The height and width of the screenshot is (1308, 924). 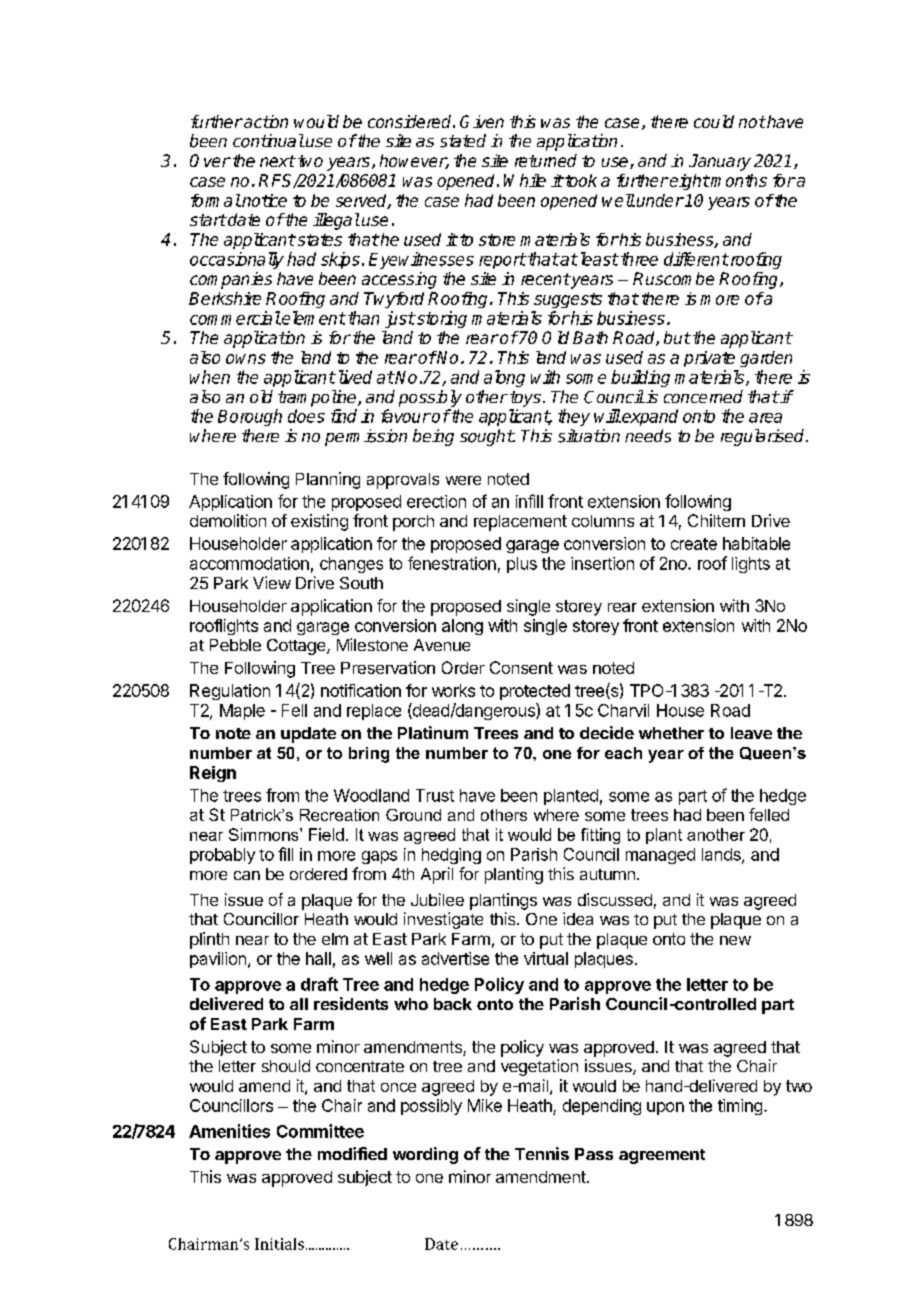 What do you see at coordinates (720, 162) in the screenshot?
I see `January` at bounding box center [720, 162].
